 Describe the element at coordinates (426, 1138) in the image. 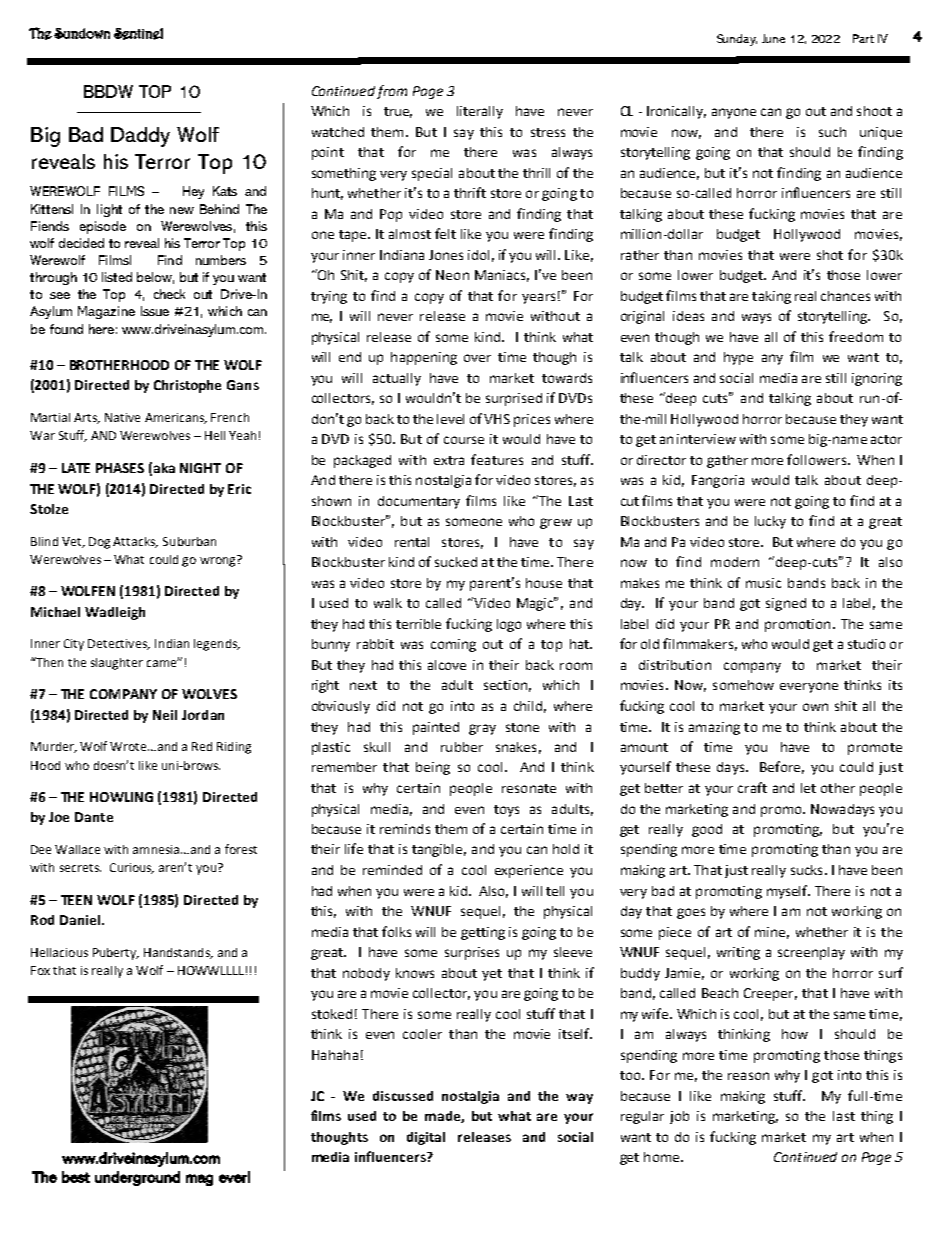

I see `digital` at that location.
